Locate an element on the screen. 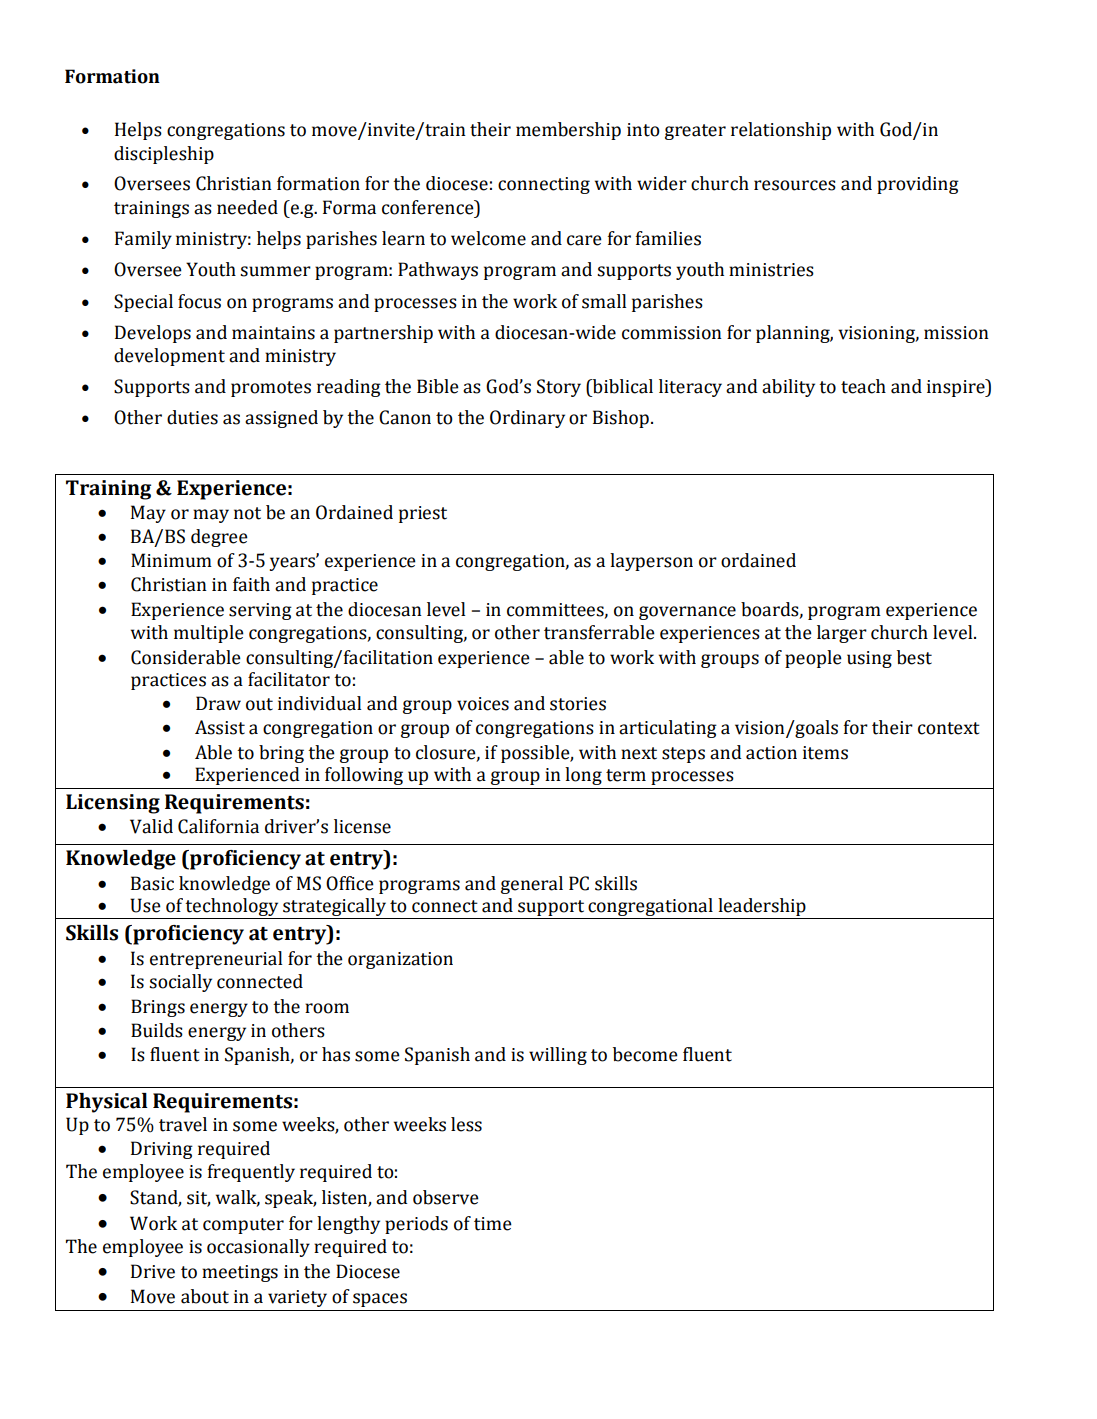 The image size is (1097, 1419). membership is located at coordinates (568, 131).
